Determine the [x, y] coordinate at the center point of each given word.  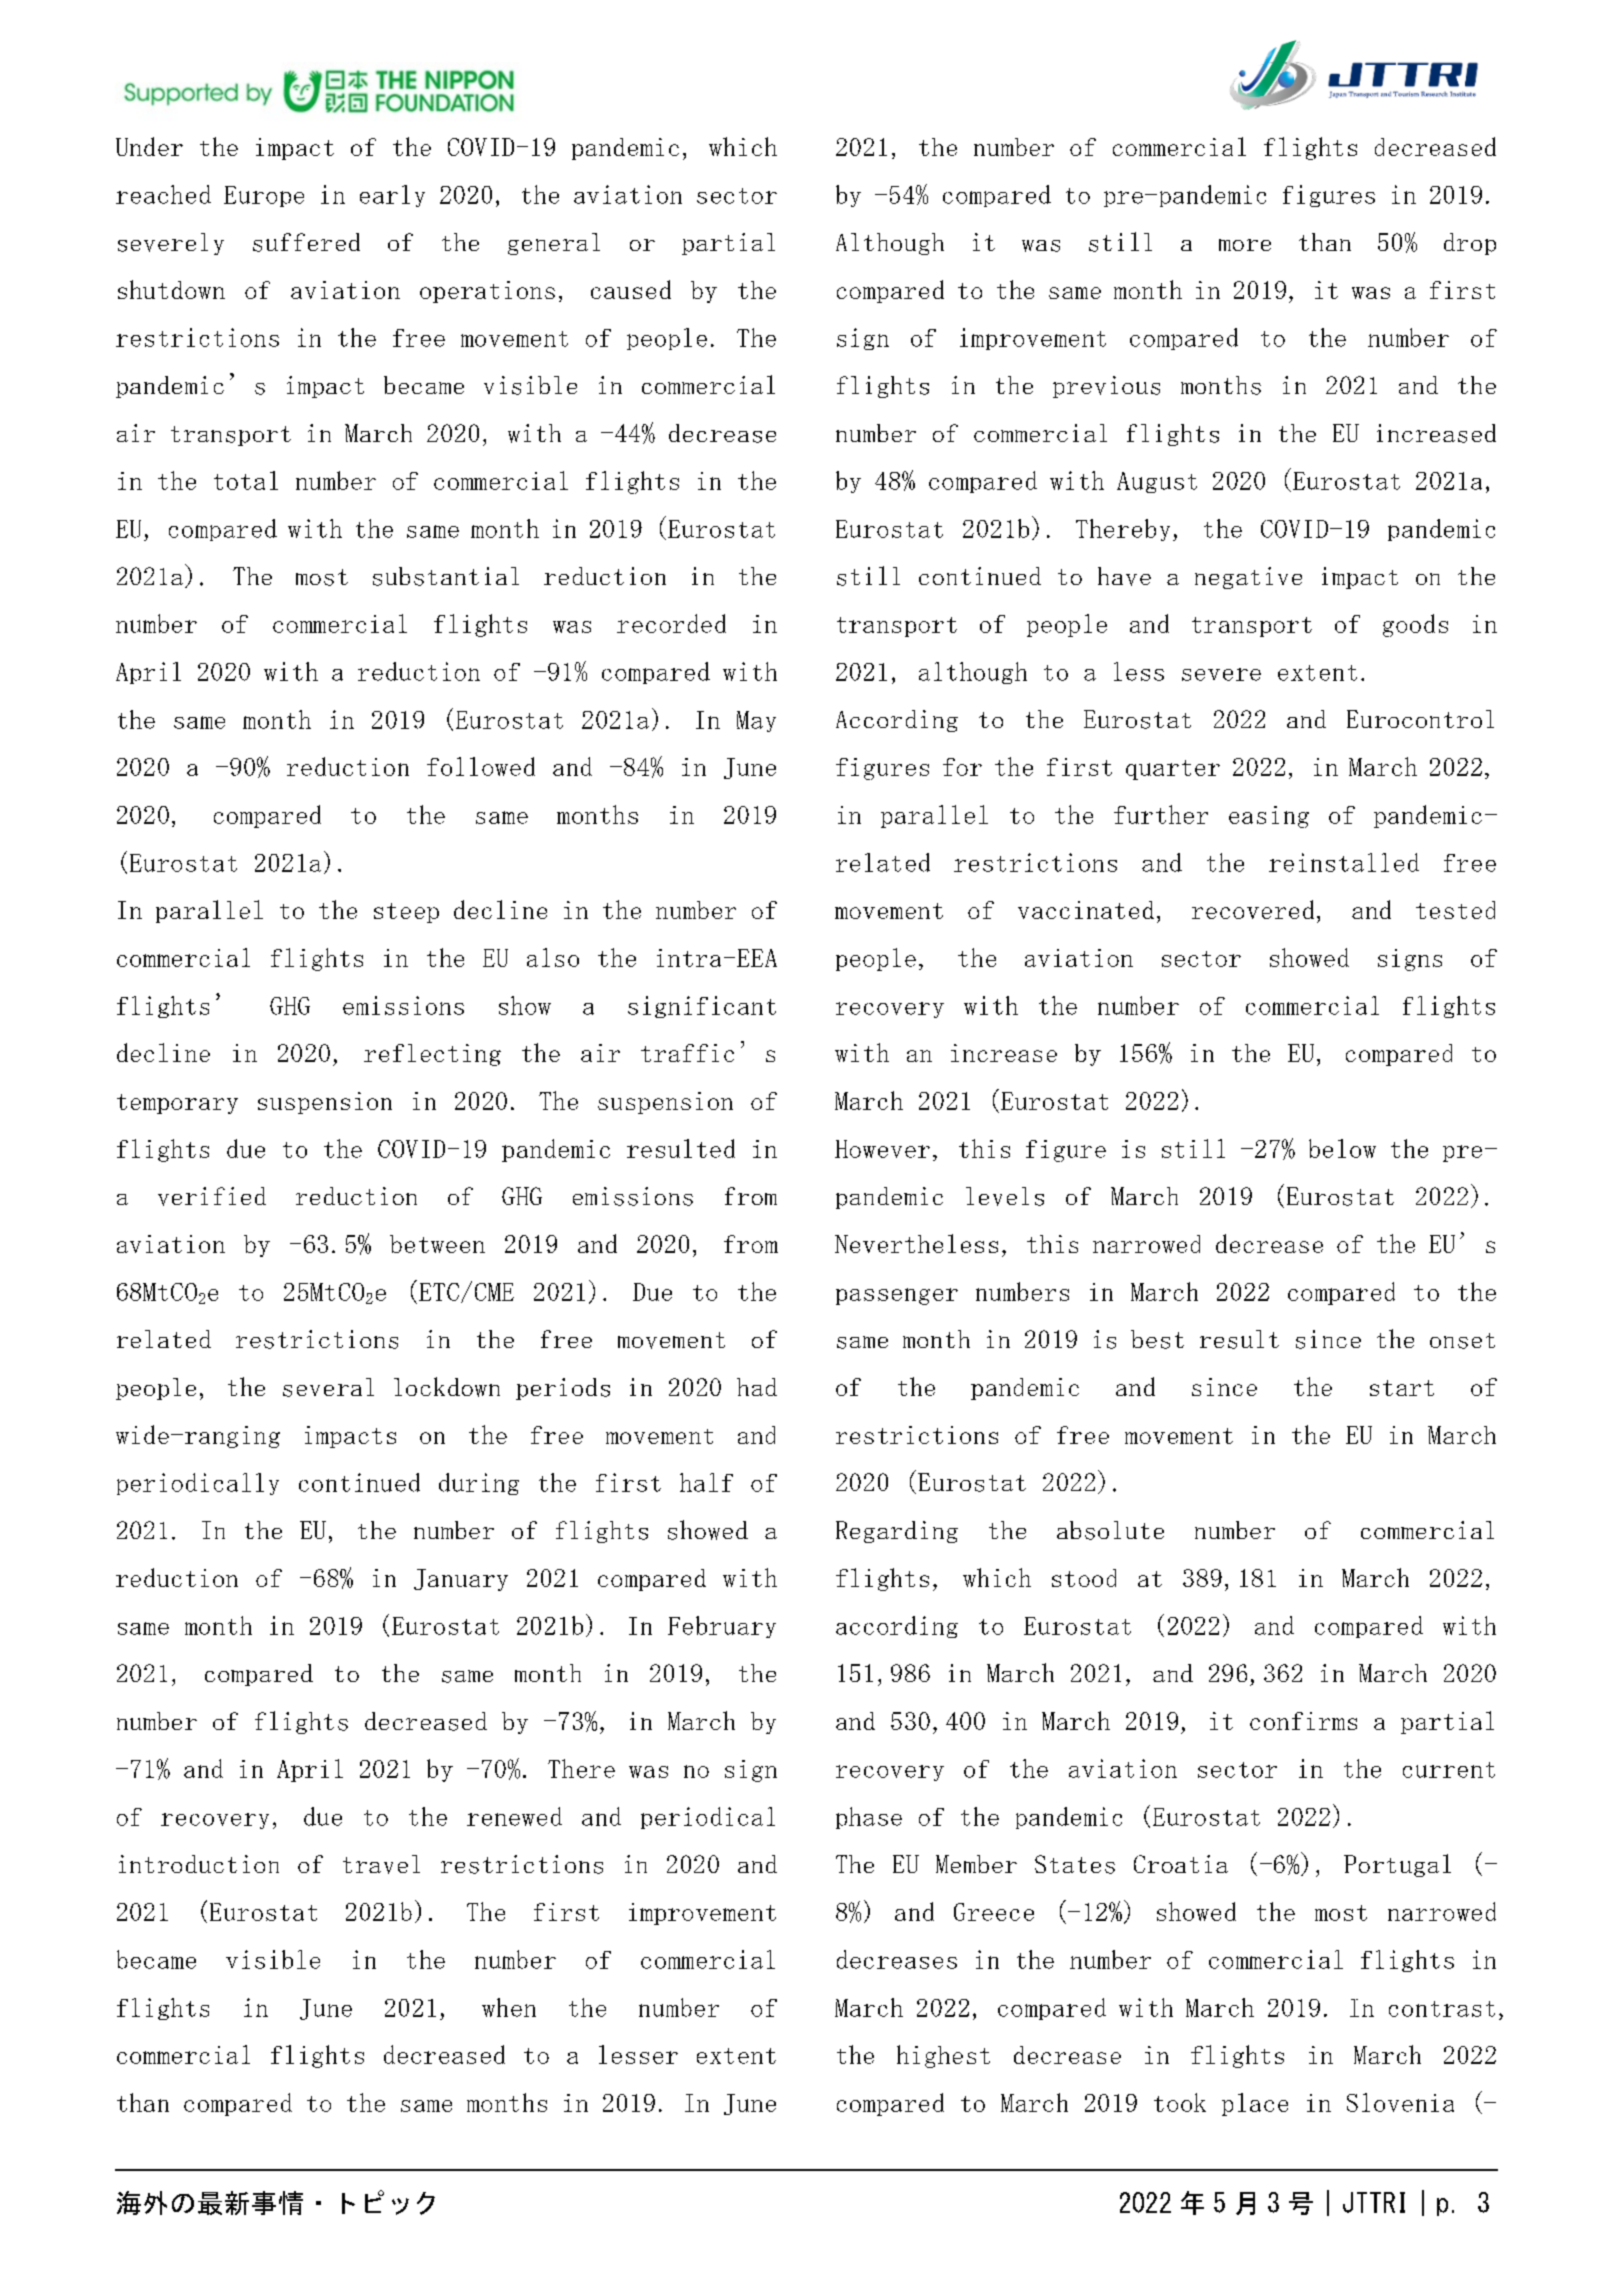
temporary [177, 1104]
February [722, 1627]
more [1245, 245]
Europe [264, 196]
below [1342, 1148]
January [461, 1580]
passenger [897, 1296]
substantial [446, 576]
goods [1415, 625]
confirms [1303, 1721]
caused [631, 289]
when [509, 2007]
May [756, 721]
